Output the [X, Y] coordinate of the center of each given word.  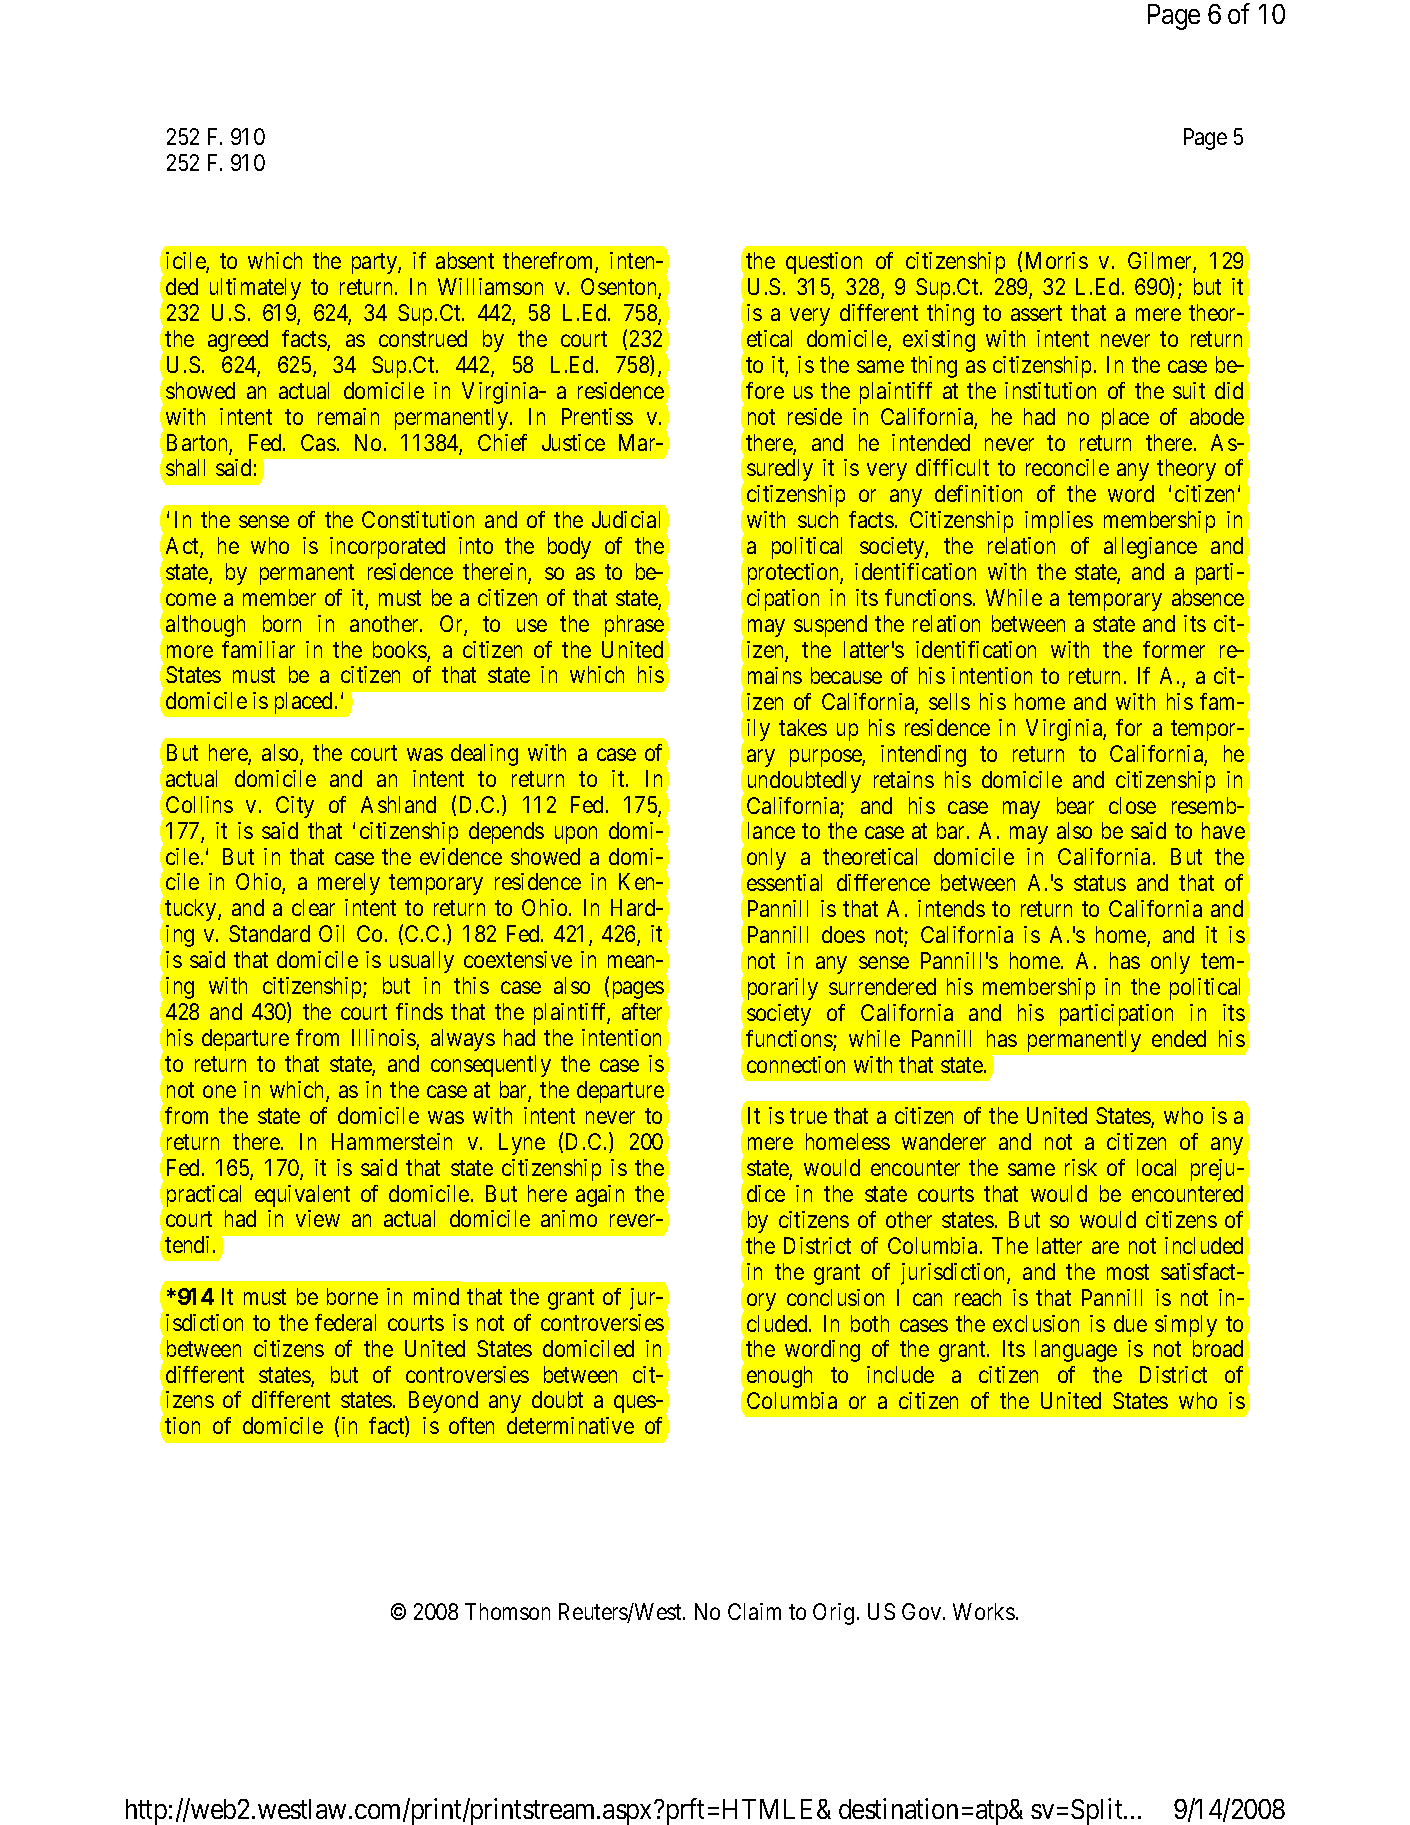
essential [784, 882]
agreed [238, 341]
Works [984, 1611]
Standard [269, 933]
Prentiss [597, 416]
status [1100, 883]
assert [1036, 313]
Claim [754, 1611]
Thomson [507, 1611]
